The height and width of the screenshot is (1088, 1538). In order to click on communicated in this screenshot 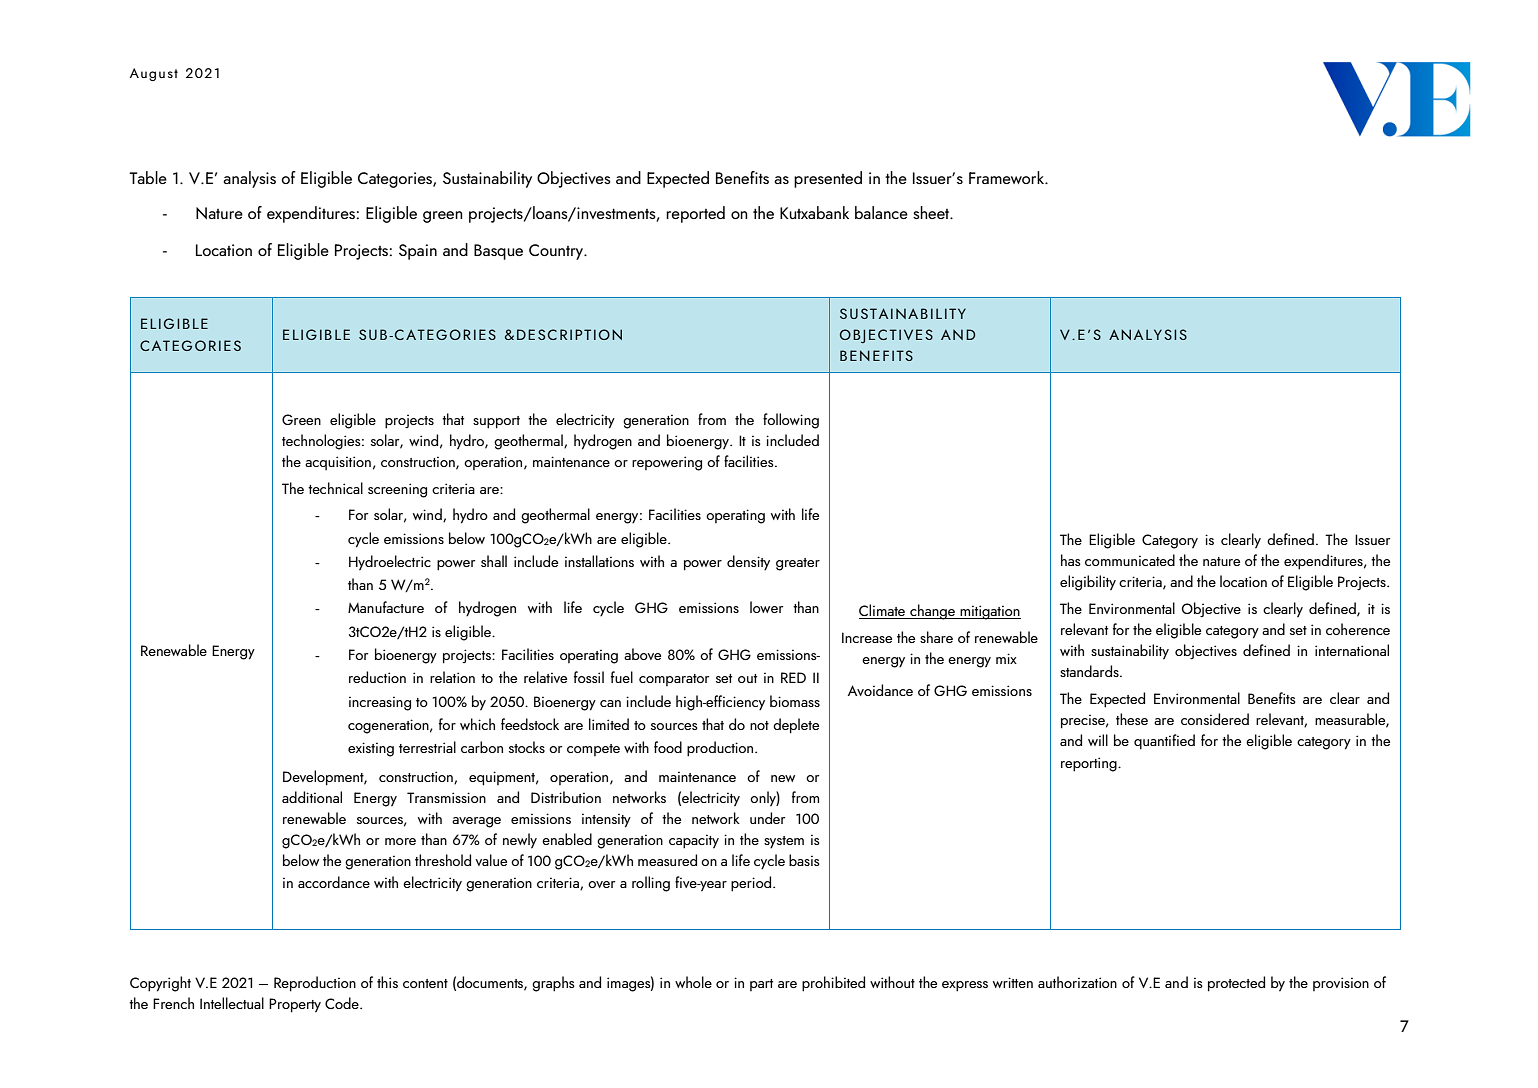, I will do `click(1130, 560)`.
